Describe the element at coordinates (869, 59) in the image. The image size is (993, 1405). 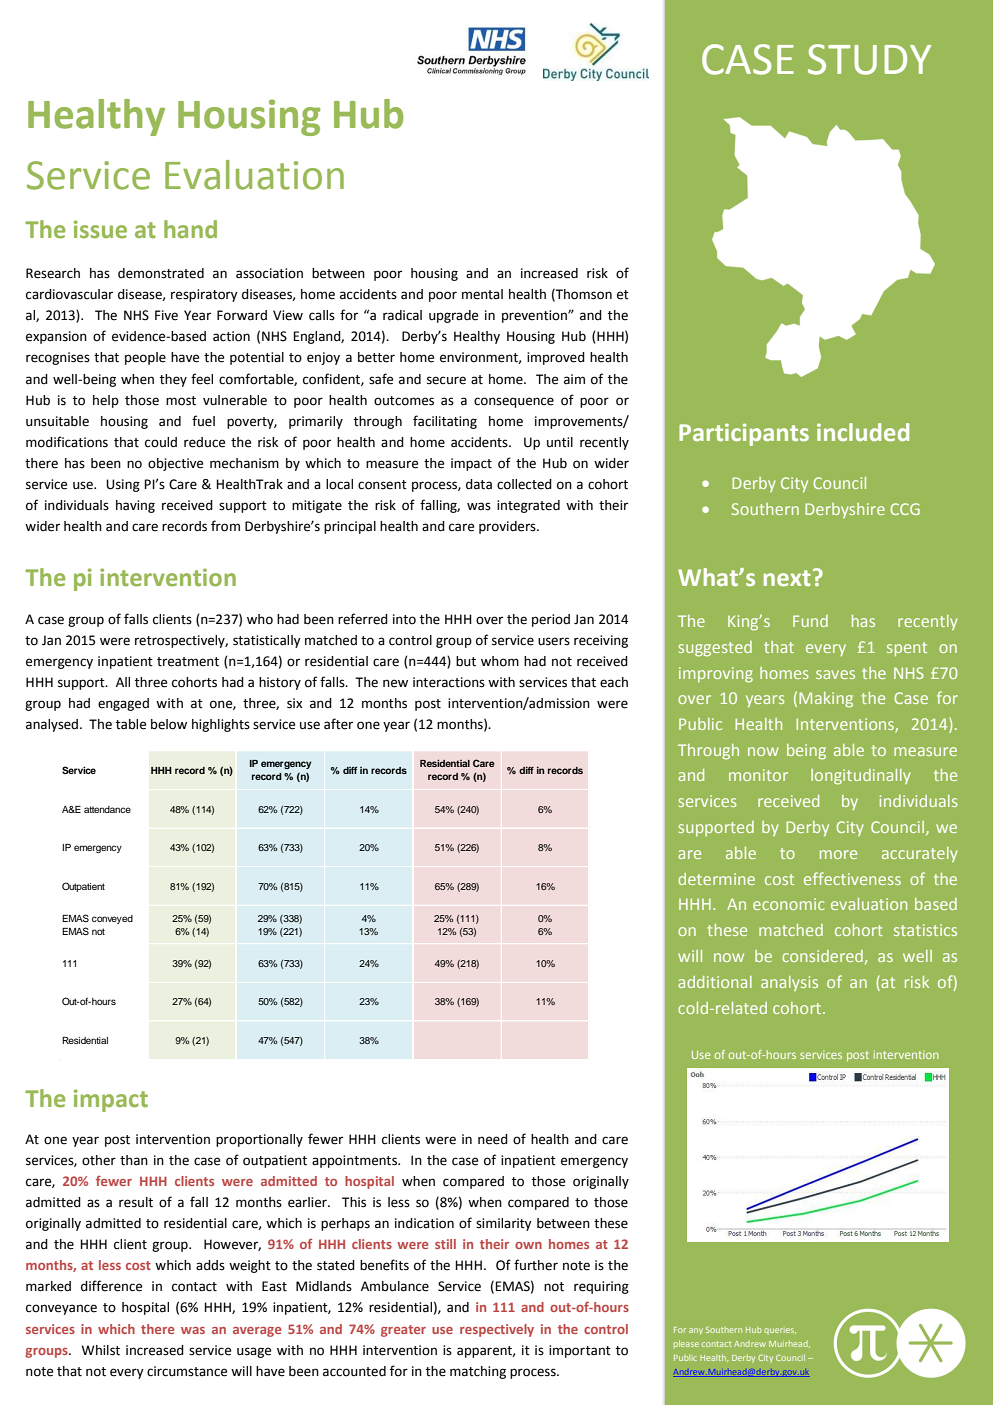
I see `STUDY` at that location.
